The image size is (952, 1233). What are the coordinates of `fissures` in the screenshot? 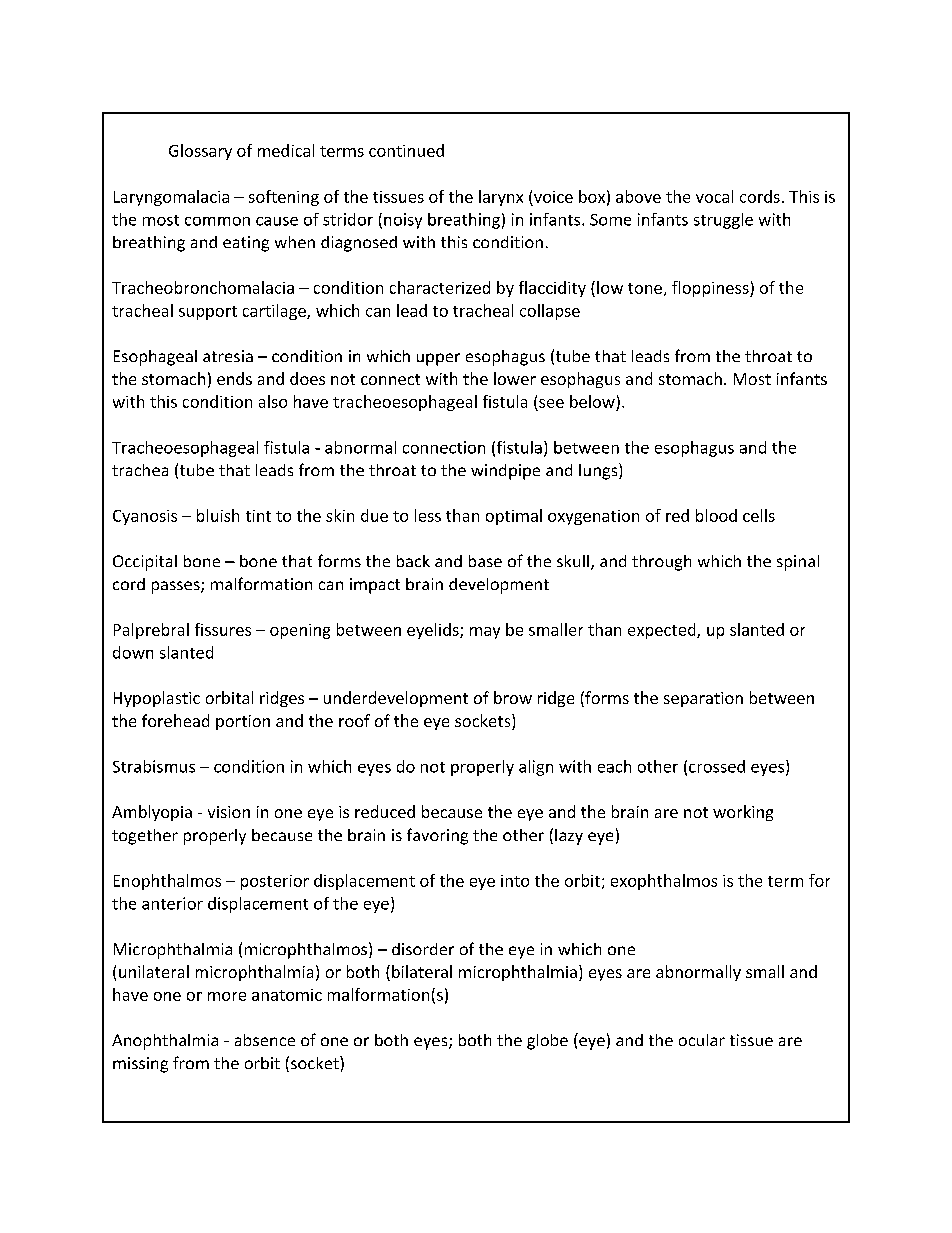 It's located at (223, 629).
